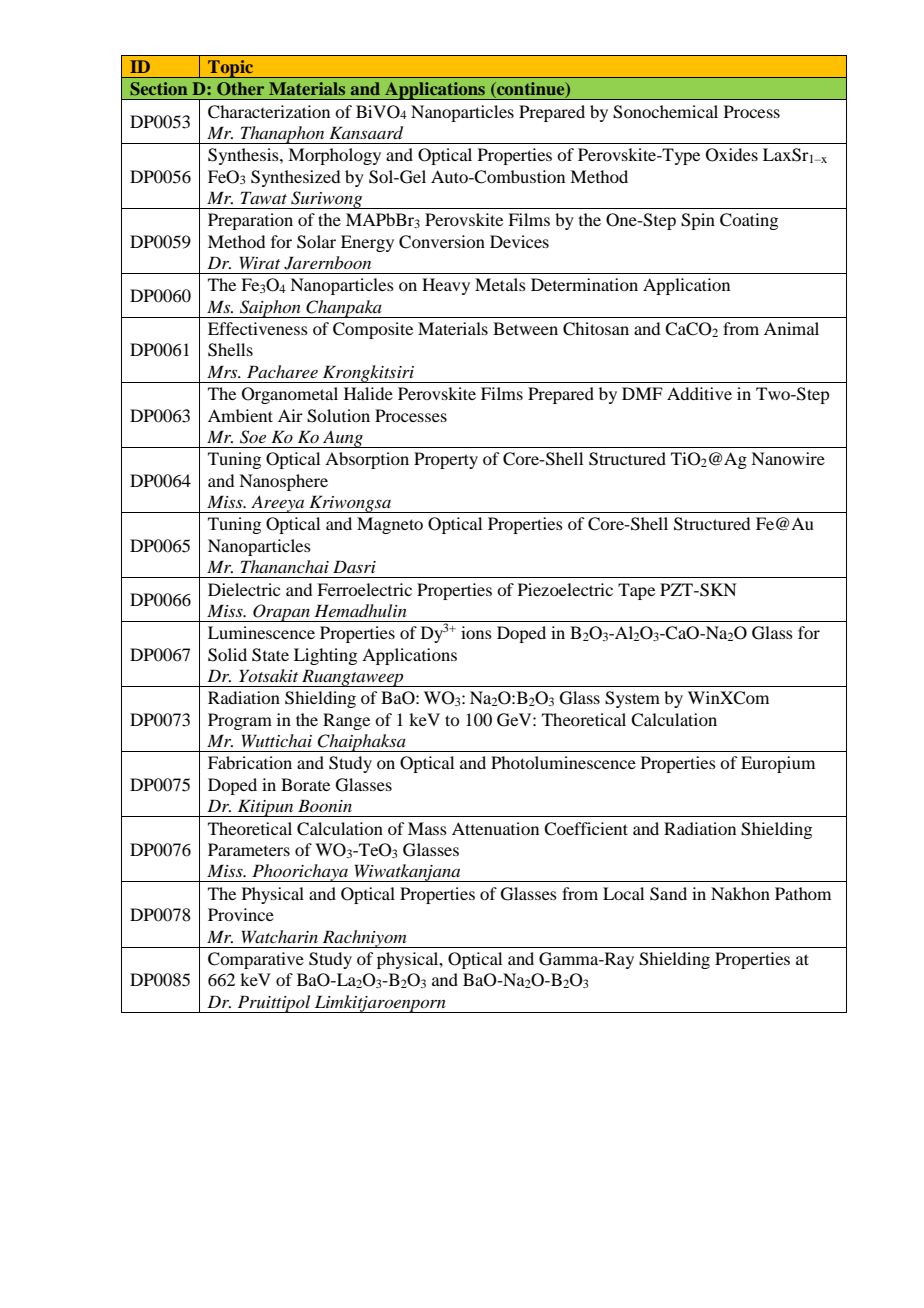  Describe the element at coordinates (788, 458) in the document. I see `Nanowire` at that location.
